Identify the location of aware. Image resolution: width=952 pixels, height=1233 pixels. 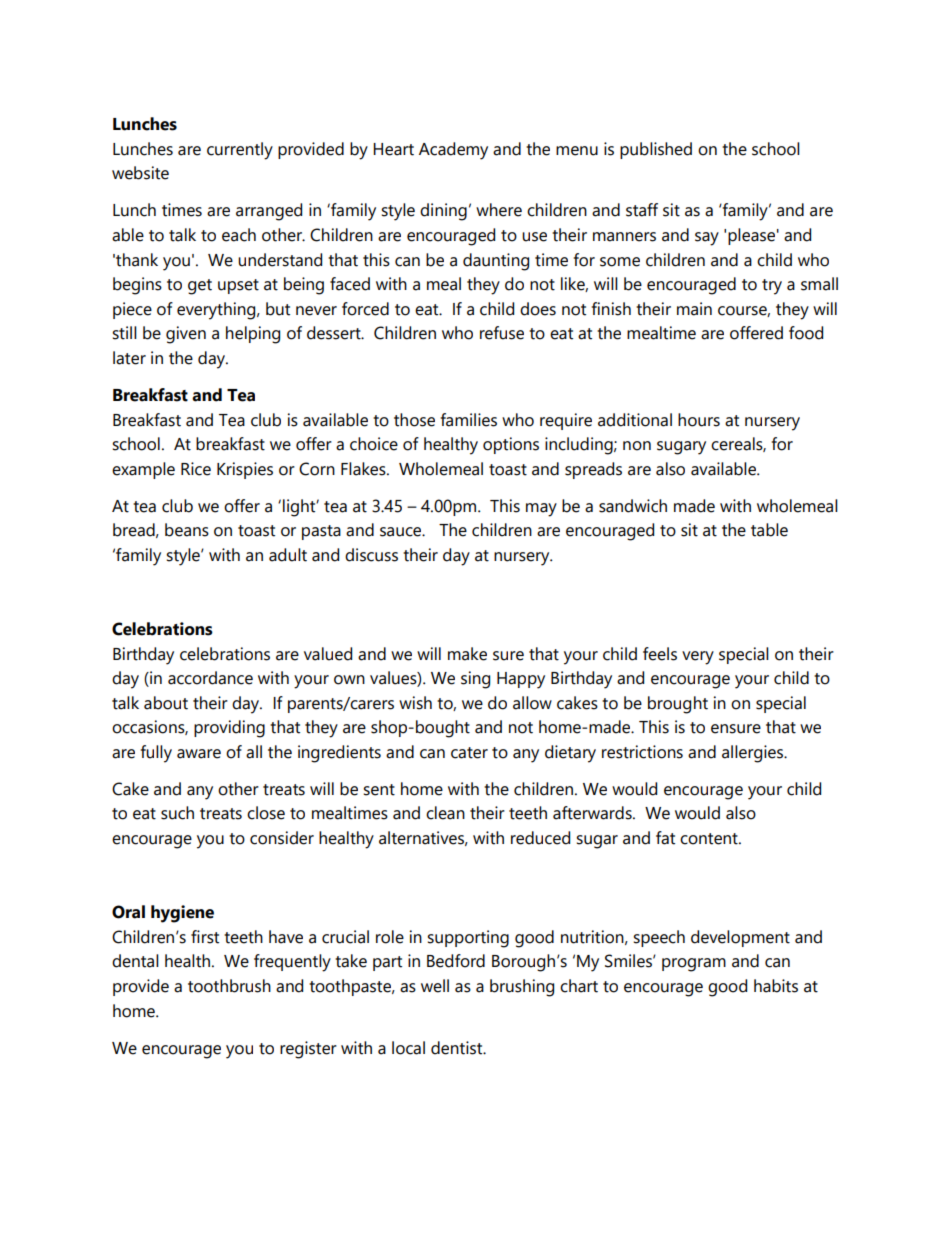
(199, 754).
